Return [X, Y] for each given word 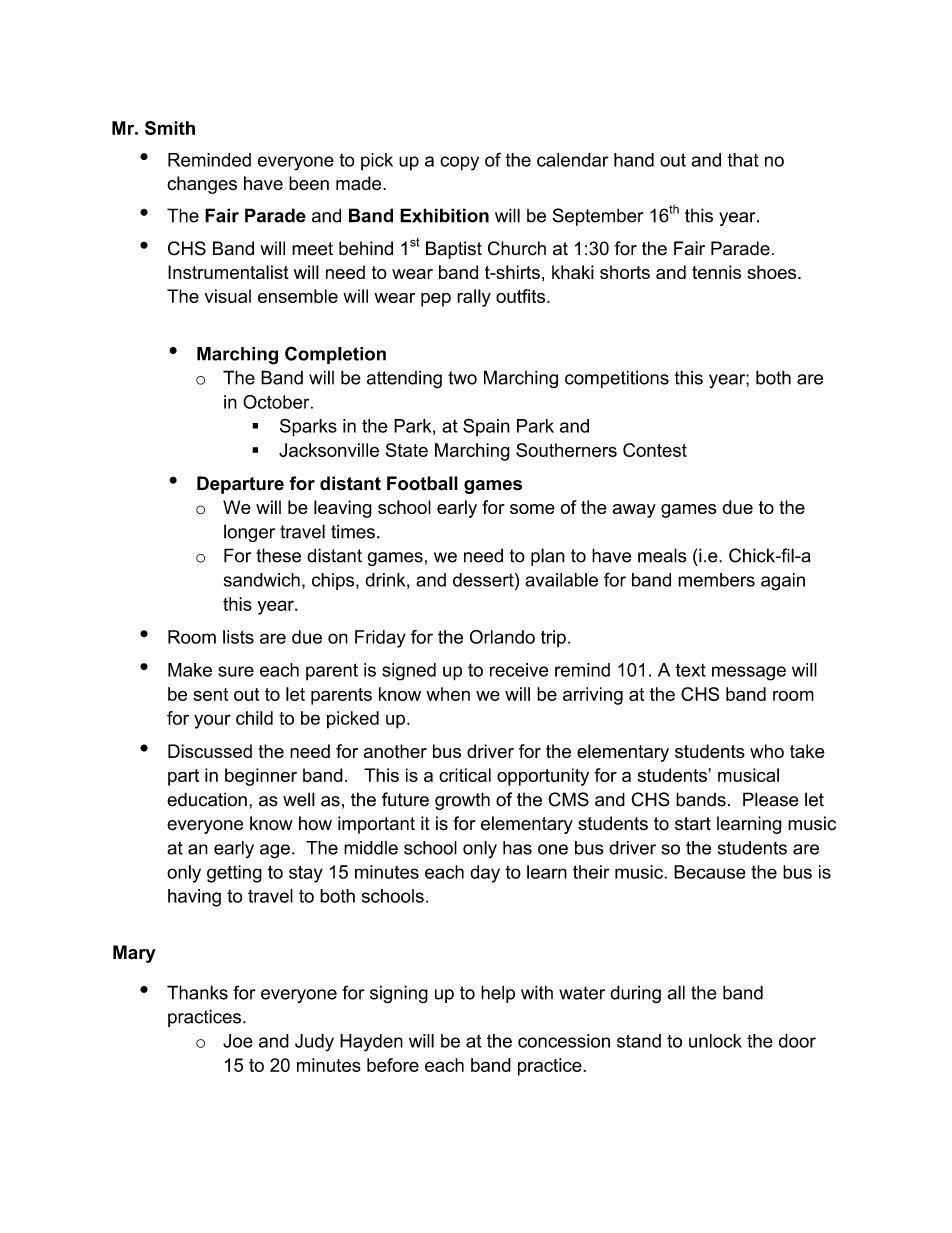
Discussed [210, 751]
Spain [486, 427]
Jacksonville [329, 450]
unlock [715, 1041]
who [767, 751]
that [743, 160]
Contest [655, 450]
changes [202, 185]
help [498, 994]
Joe [238, 1041]
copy [459, 163]
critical [465, 775]
